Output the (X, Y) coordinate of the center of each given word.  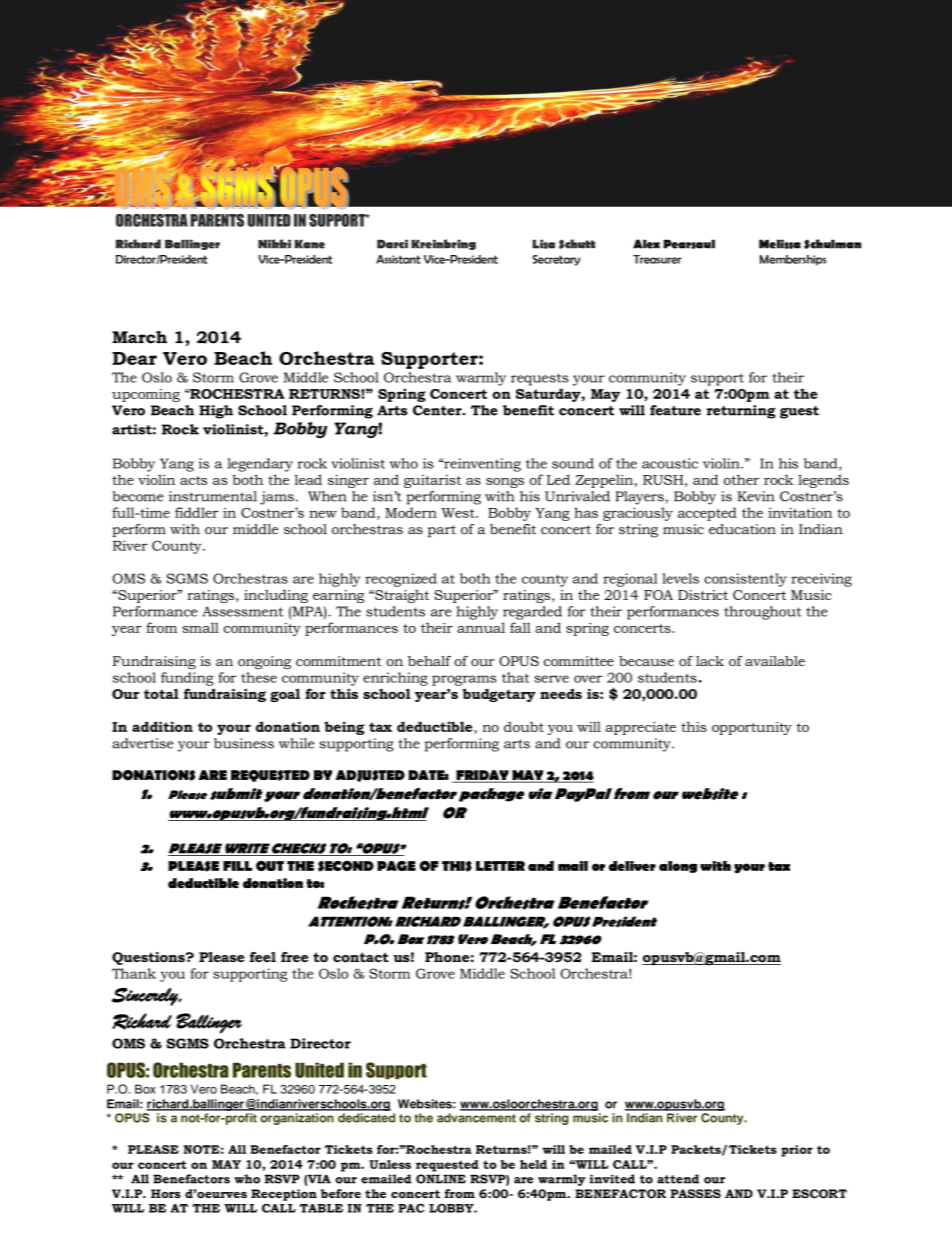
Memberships (793, 260)
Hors (166, 1193)
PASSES (695, 1193)
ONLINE (441, 1179)
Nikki (274, 244)
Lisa (543, 244)
